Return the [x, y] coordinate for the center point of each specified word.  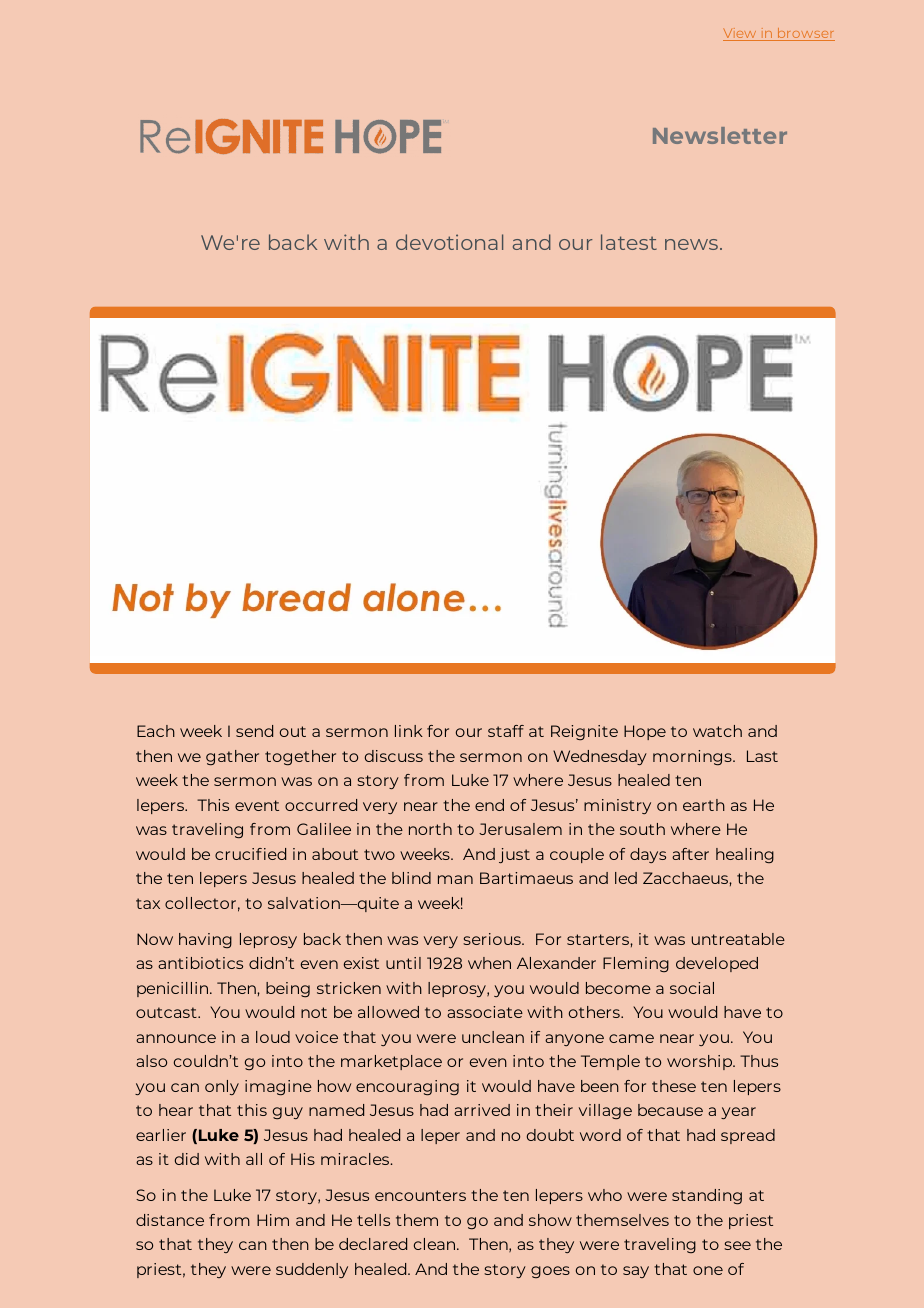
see [737, 1245]
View [741, 34]
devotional [449, 242]
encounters [420, 1195]
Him [273, 1220]
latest [629, 242]
